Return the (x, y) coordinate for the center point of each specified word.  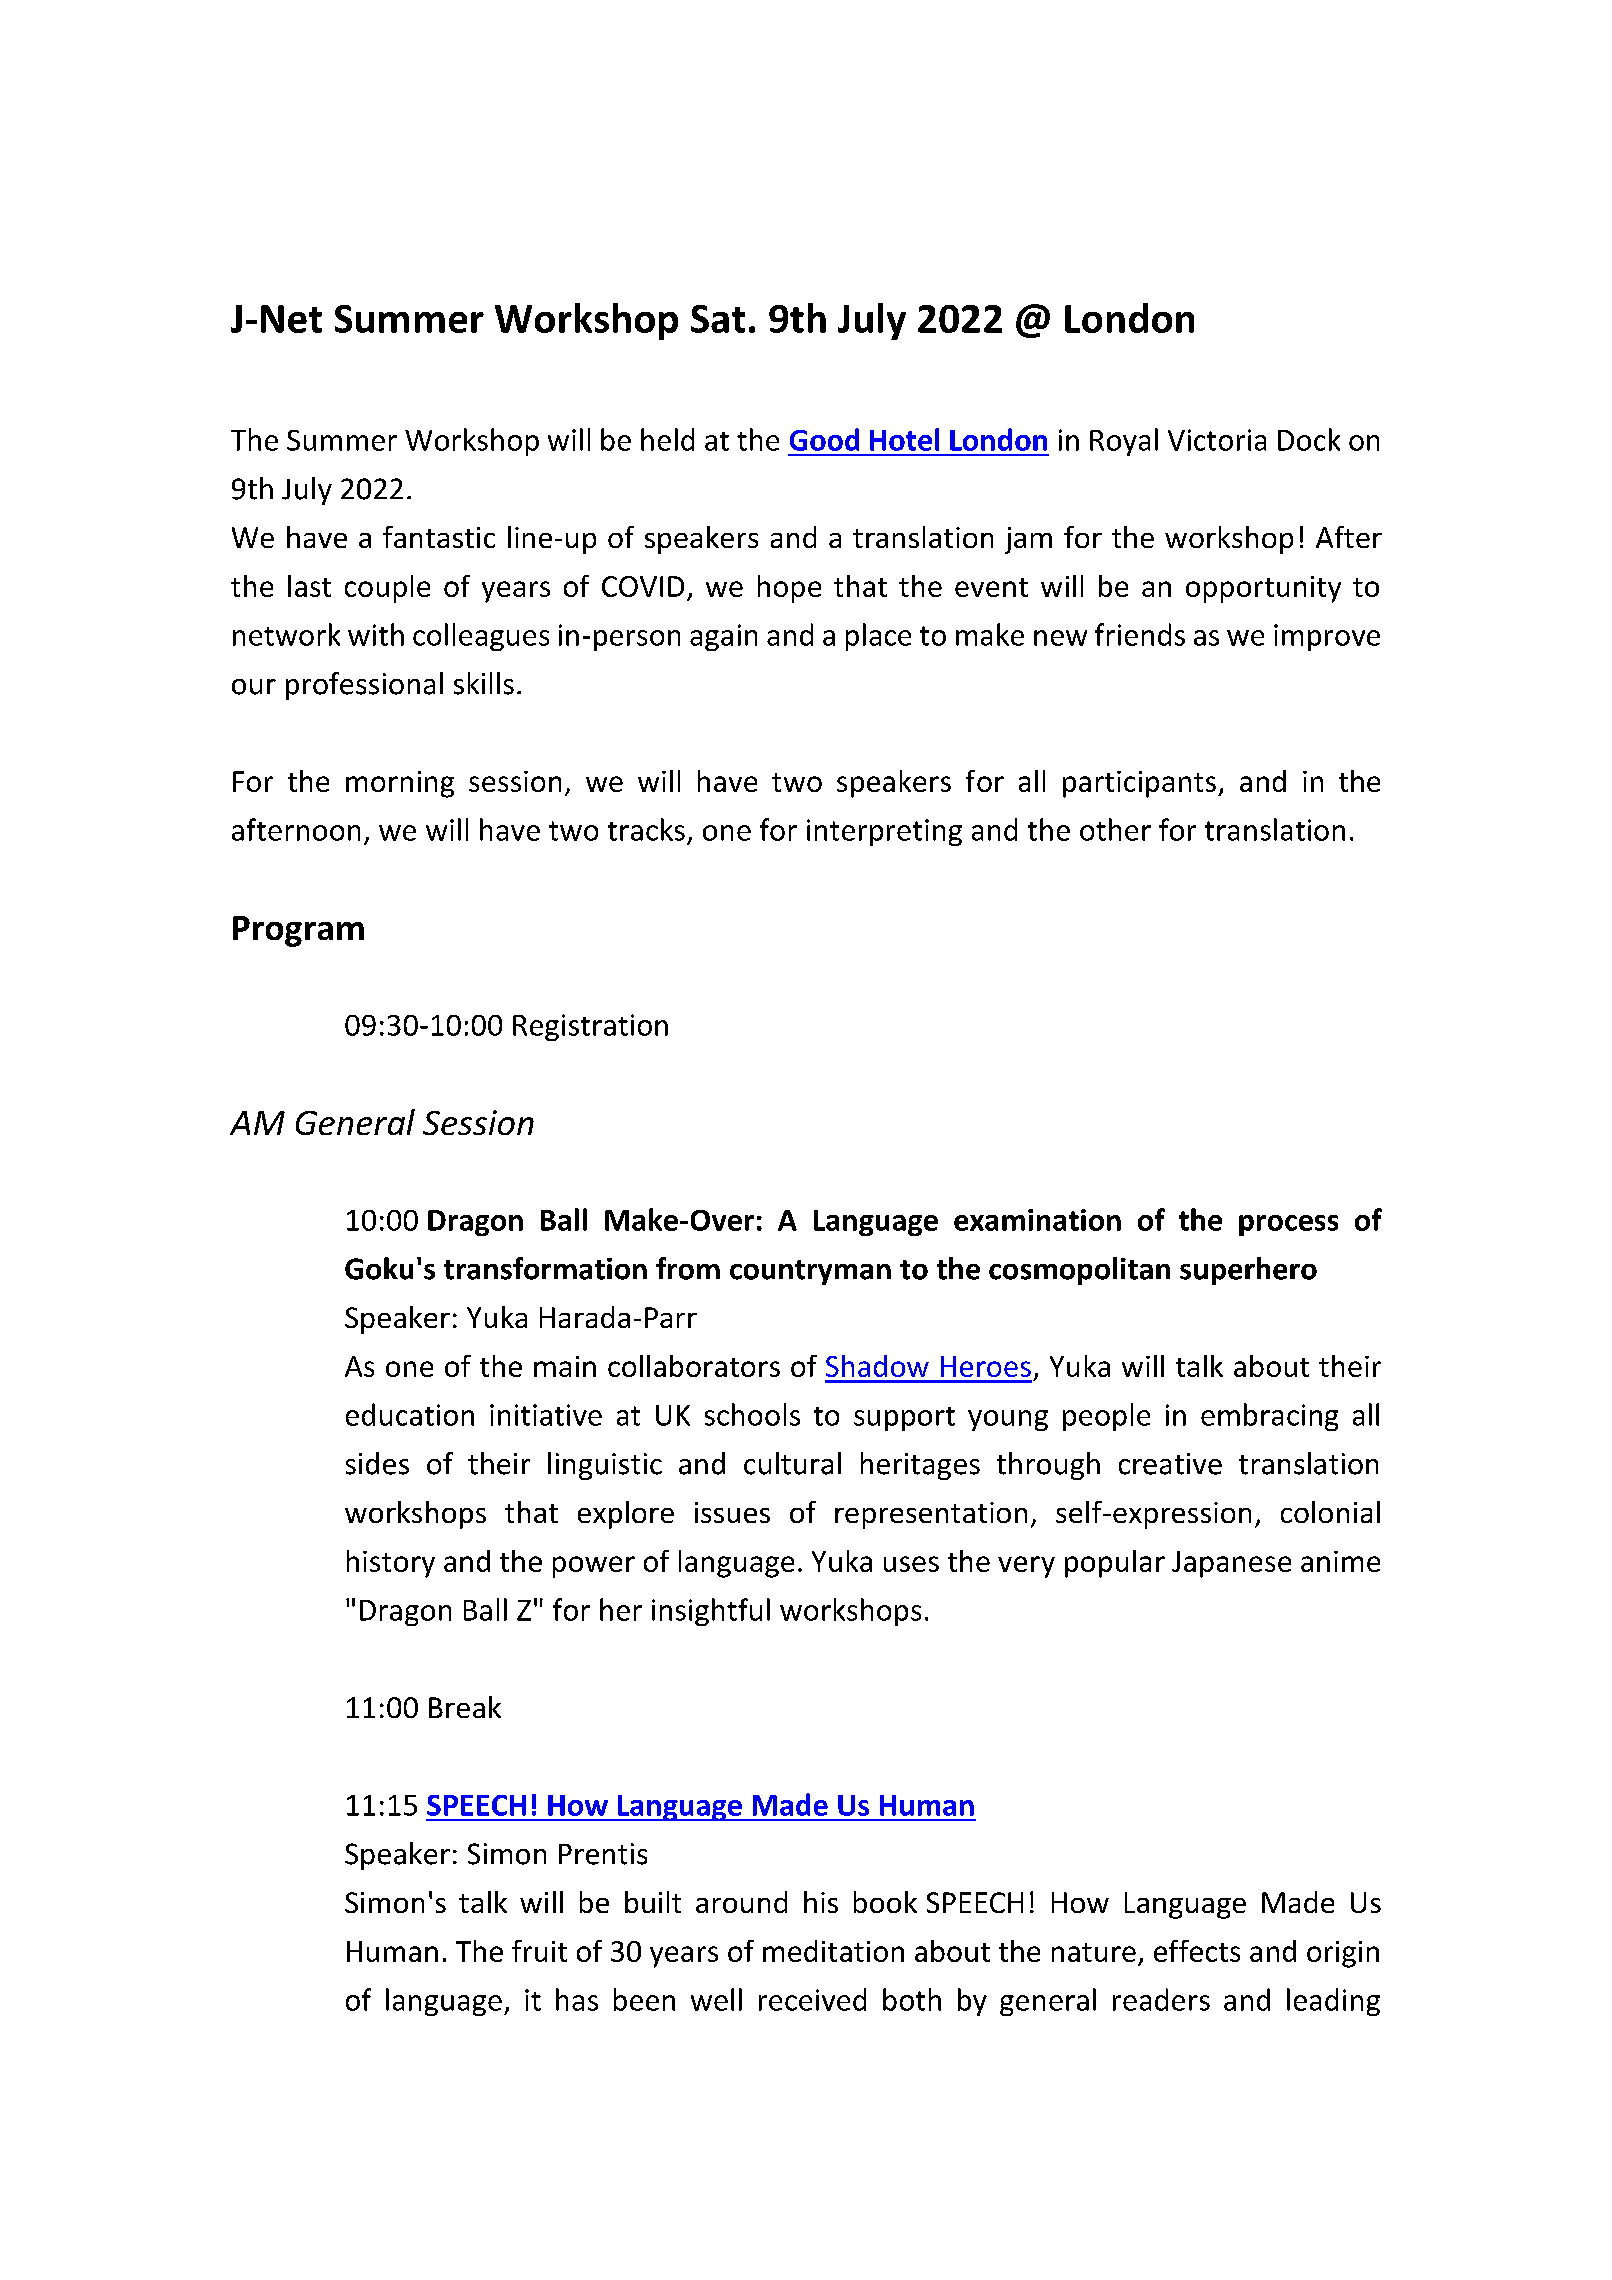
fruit (539, 1951)
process (1288, 1225)
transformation (545, 1268)
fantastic (439, 537)
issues (732, 1512)
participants (1139, 784)
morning (400, 784)
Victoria (1217, 440)
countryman (810, 1272)
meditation (833, 1951)
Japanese (1231, 1564)
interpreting (884, 832)
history (391, 1564)
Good (824, 439)
